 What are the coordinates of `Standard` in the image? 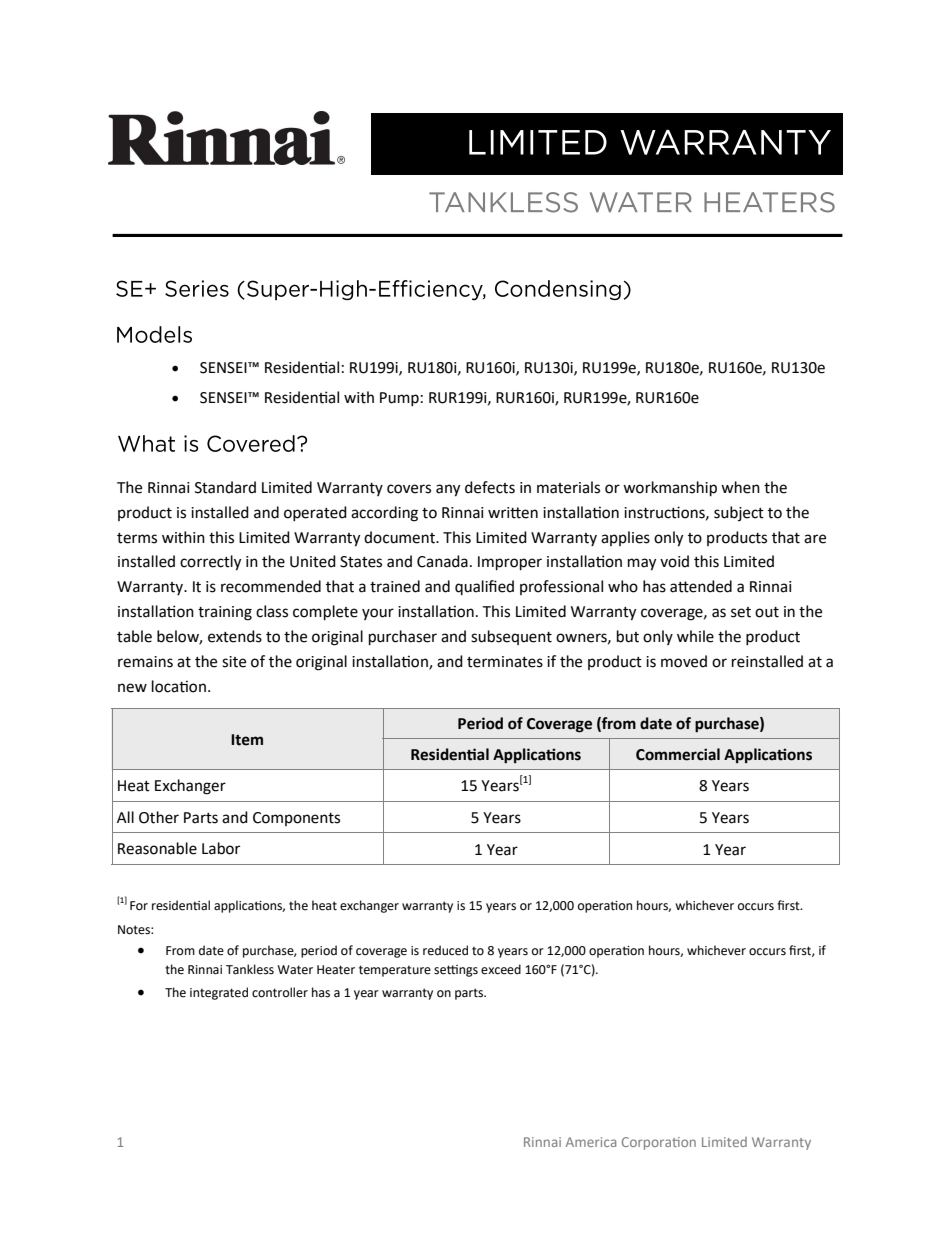 It's located at (225, 487).
